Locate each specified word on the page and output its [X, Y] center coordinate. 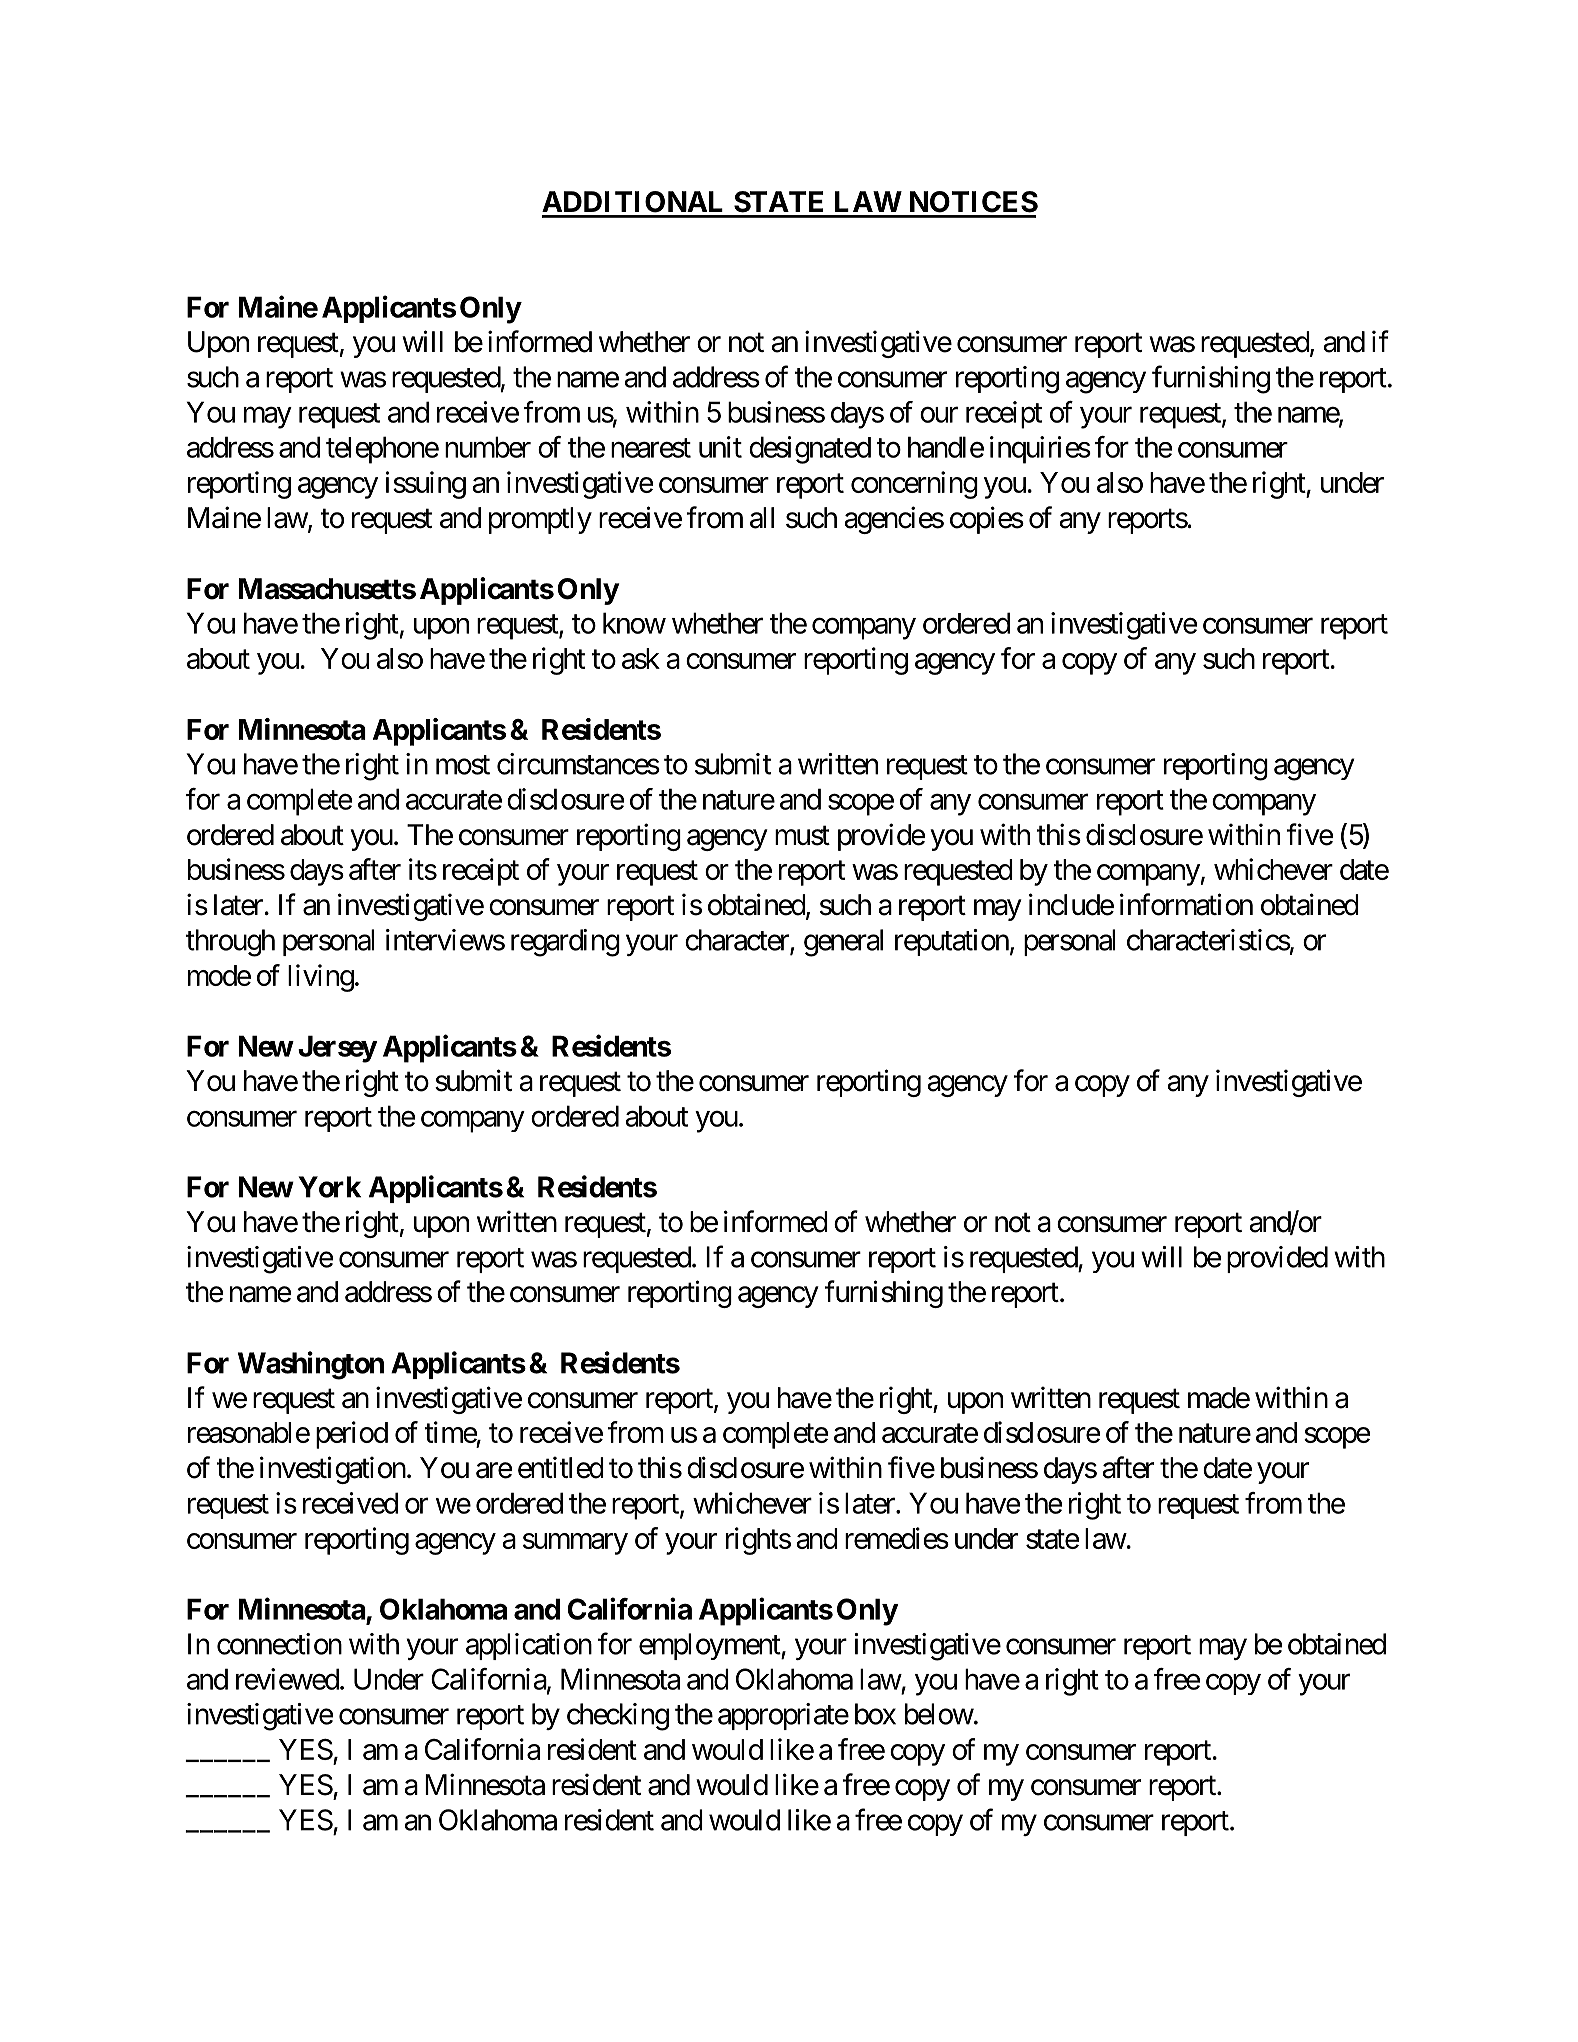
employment [710, 1646]
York [329, 1187]
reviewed [287, 1679]
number [488, 447]
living [321, 978]
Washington [311, 1365]
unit [720, 447]
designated [810, 450]
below [939, 1714]
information [1186, 904]
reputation [952, 942]
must [802, 836]
